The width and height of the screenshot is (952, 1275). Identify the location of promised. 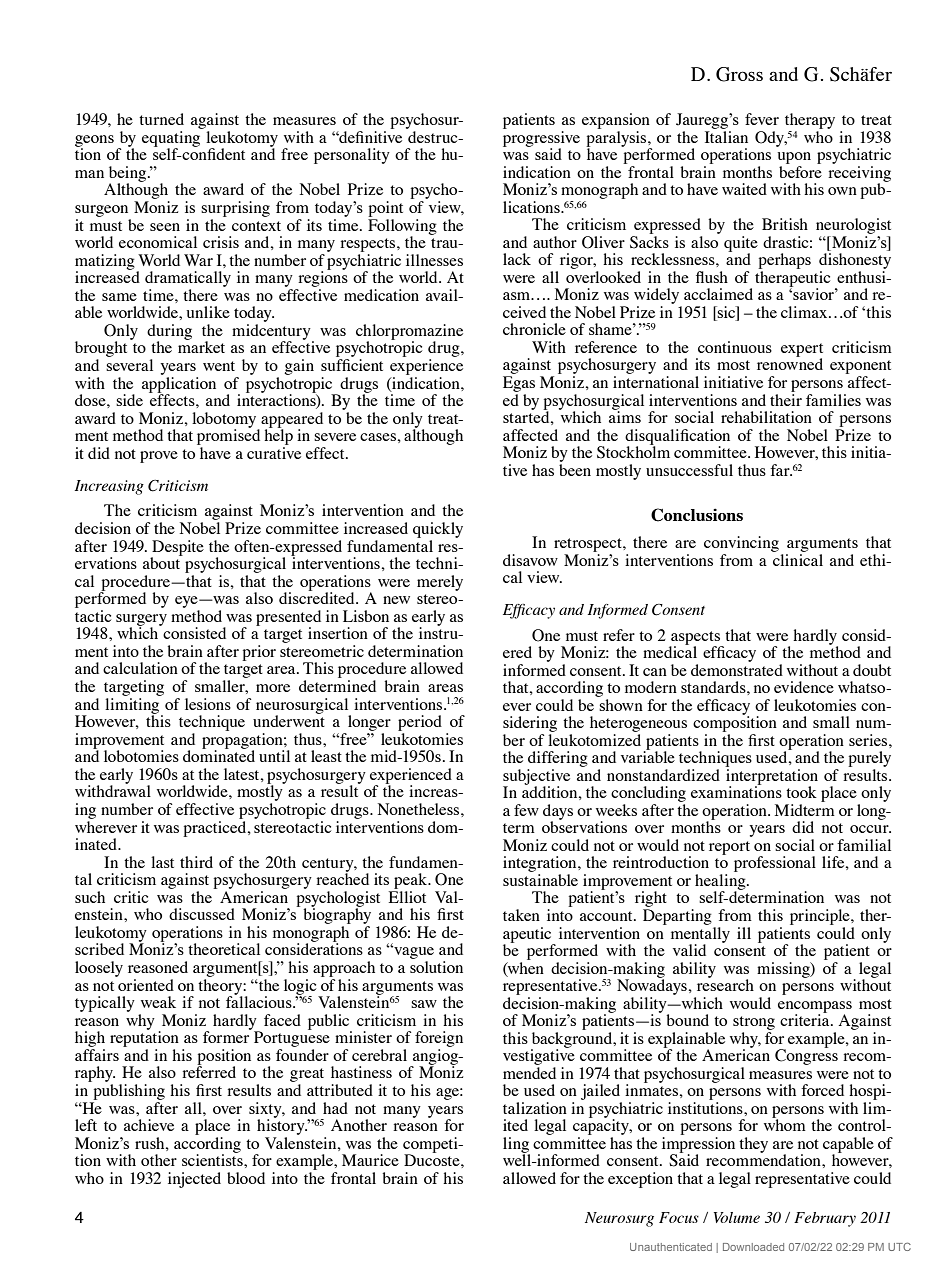
(228, 436).
